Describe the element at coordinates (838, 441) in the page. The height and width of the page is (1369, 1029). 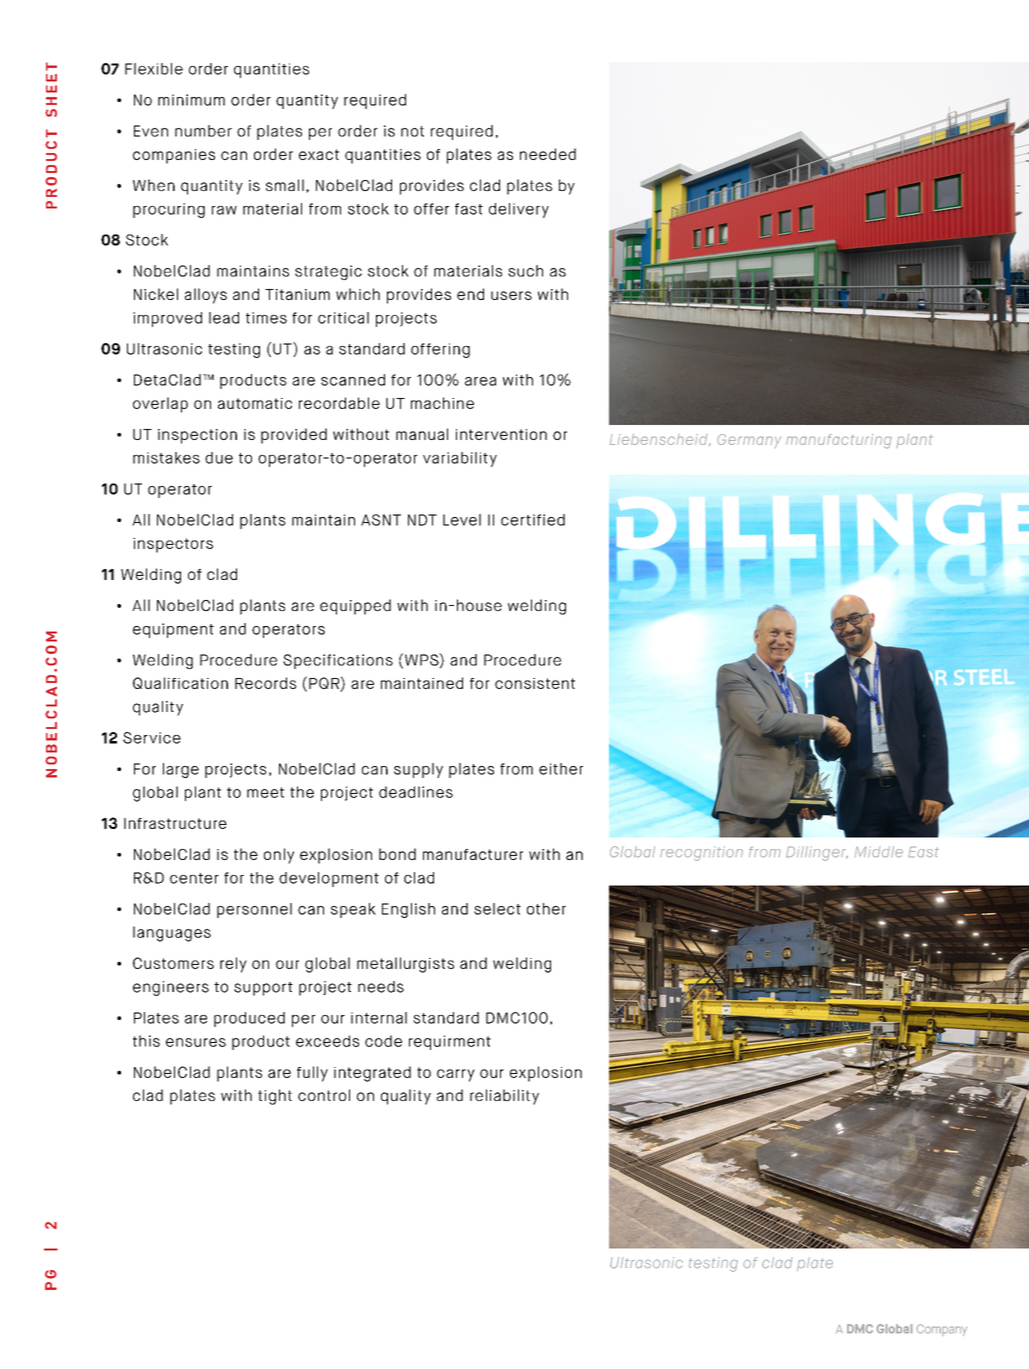
I see `manufacturing` at that location.
